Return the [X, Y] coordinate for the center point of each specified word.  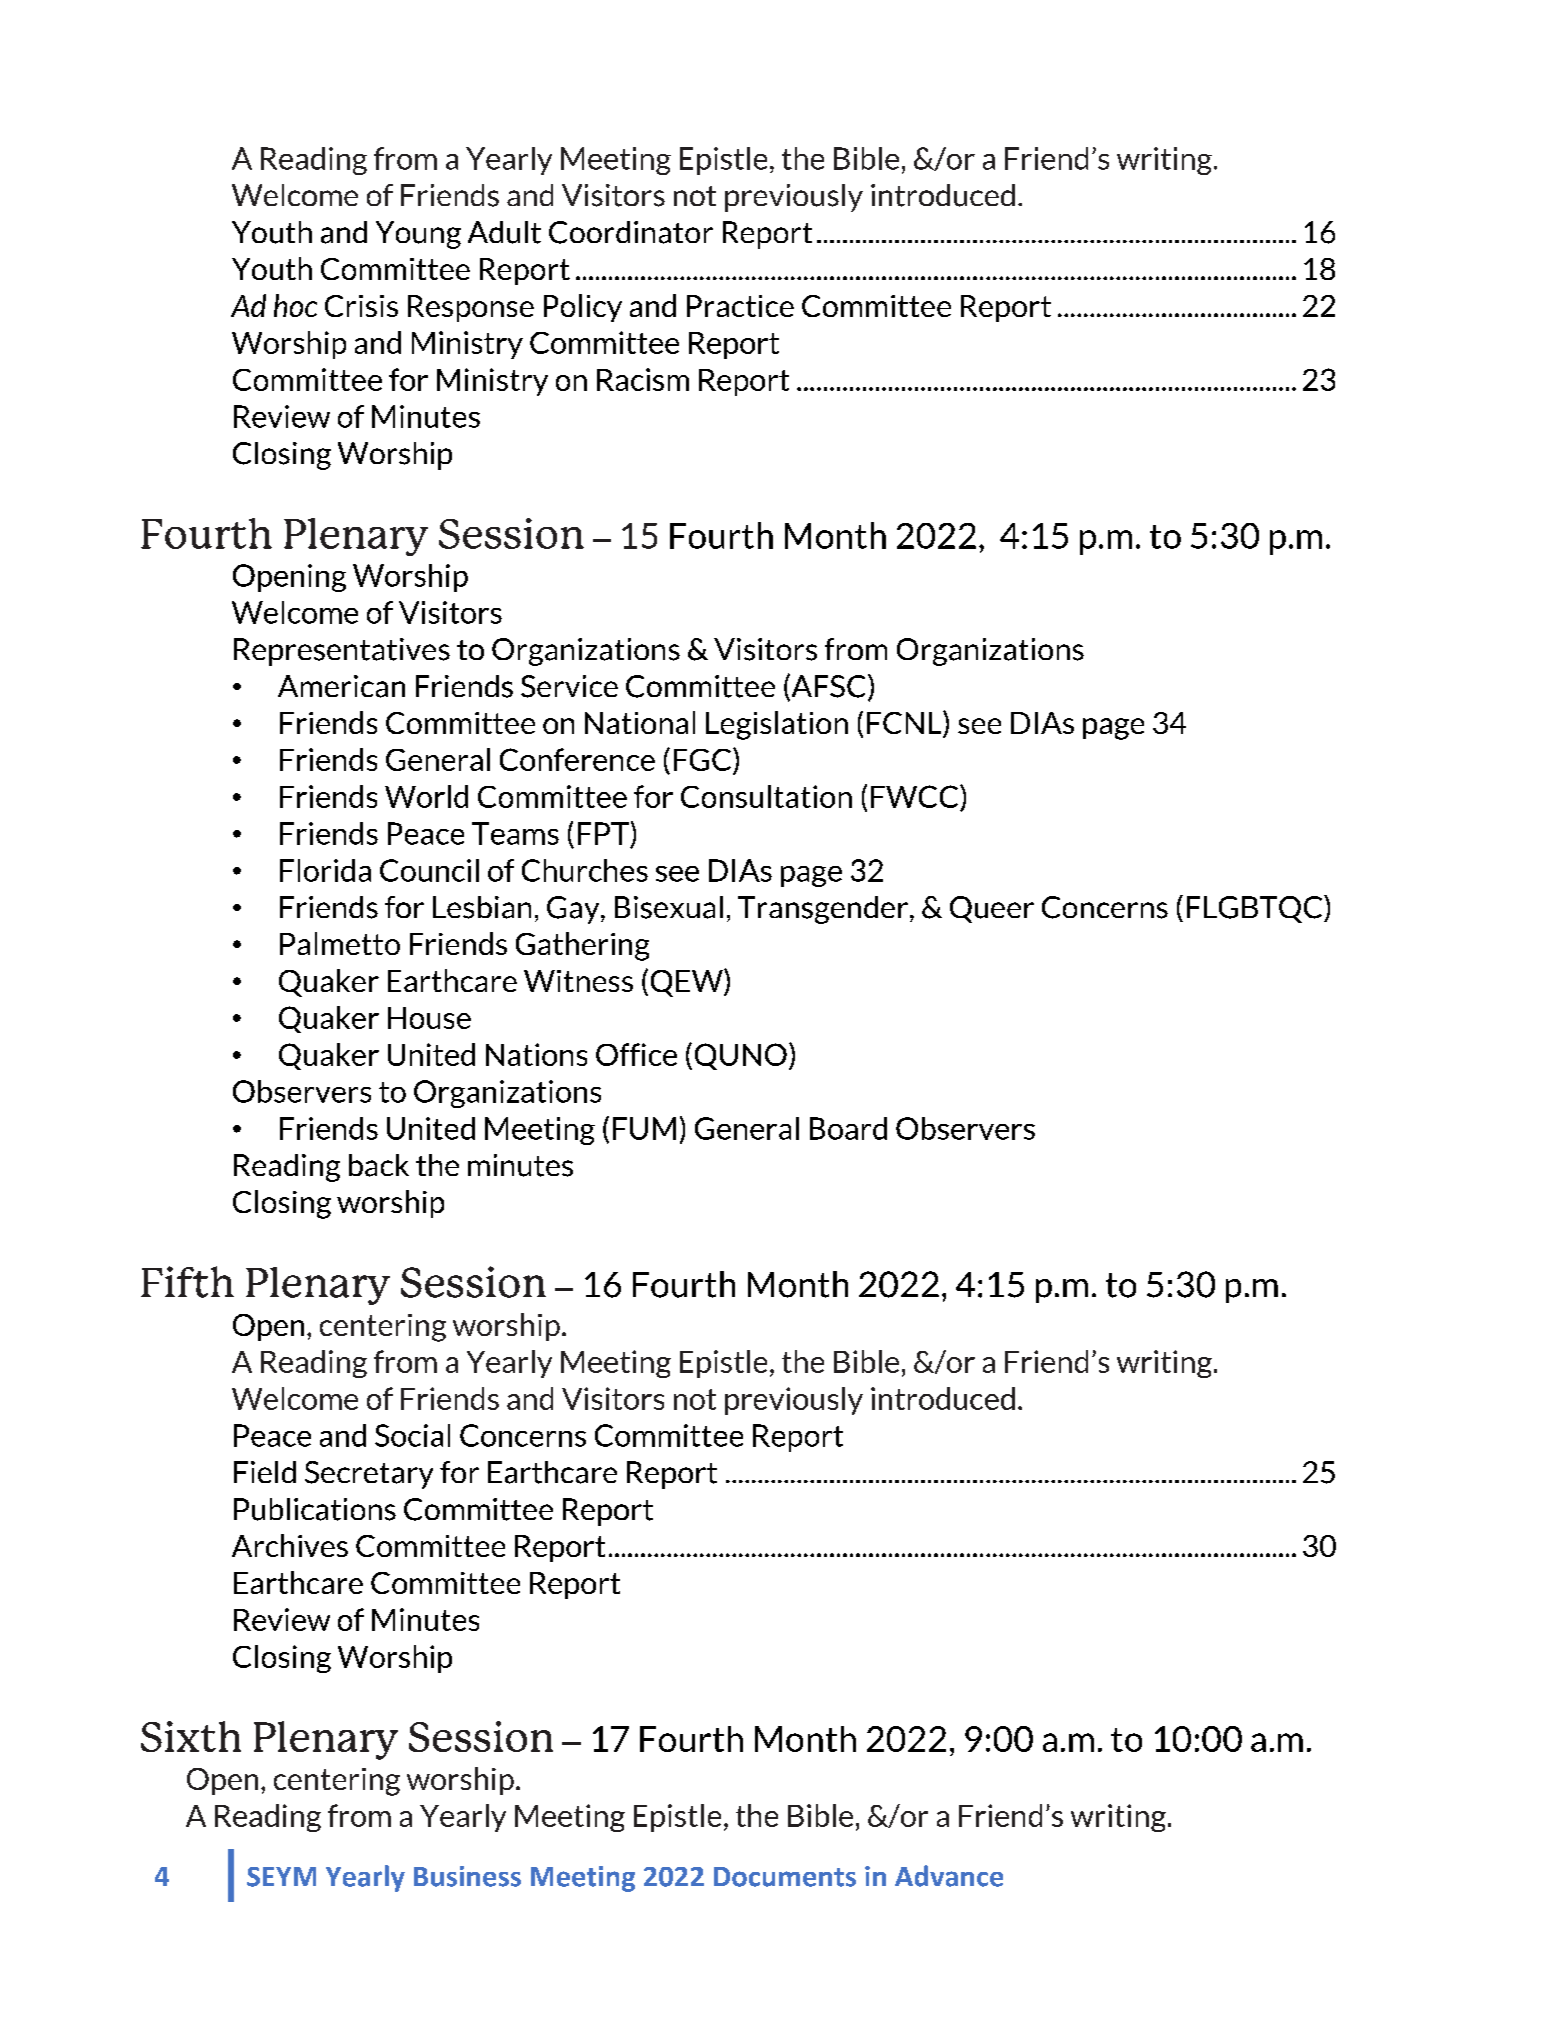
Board [848, 1128]
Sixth [191, 1736]
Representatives [342, 652]
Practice [740, 306]
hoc [295, 305]
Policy [583, 308]
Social [412, 1435]
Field [265, 1472]
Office [636, 1054]
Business [467, 1876]
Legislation [777, 725]
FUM [644, 1128]
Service [569, 686]
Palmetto [340, 943]
